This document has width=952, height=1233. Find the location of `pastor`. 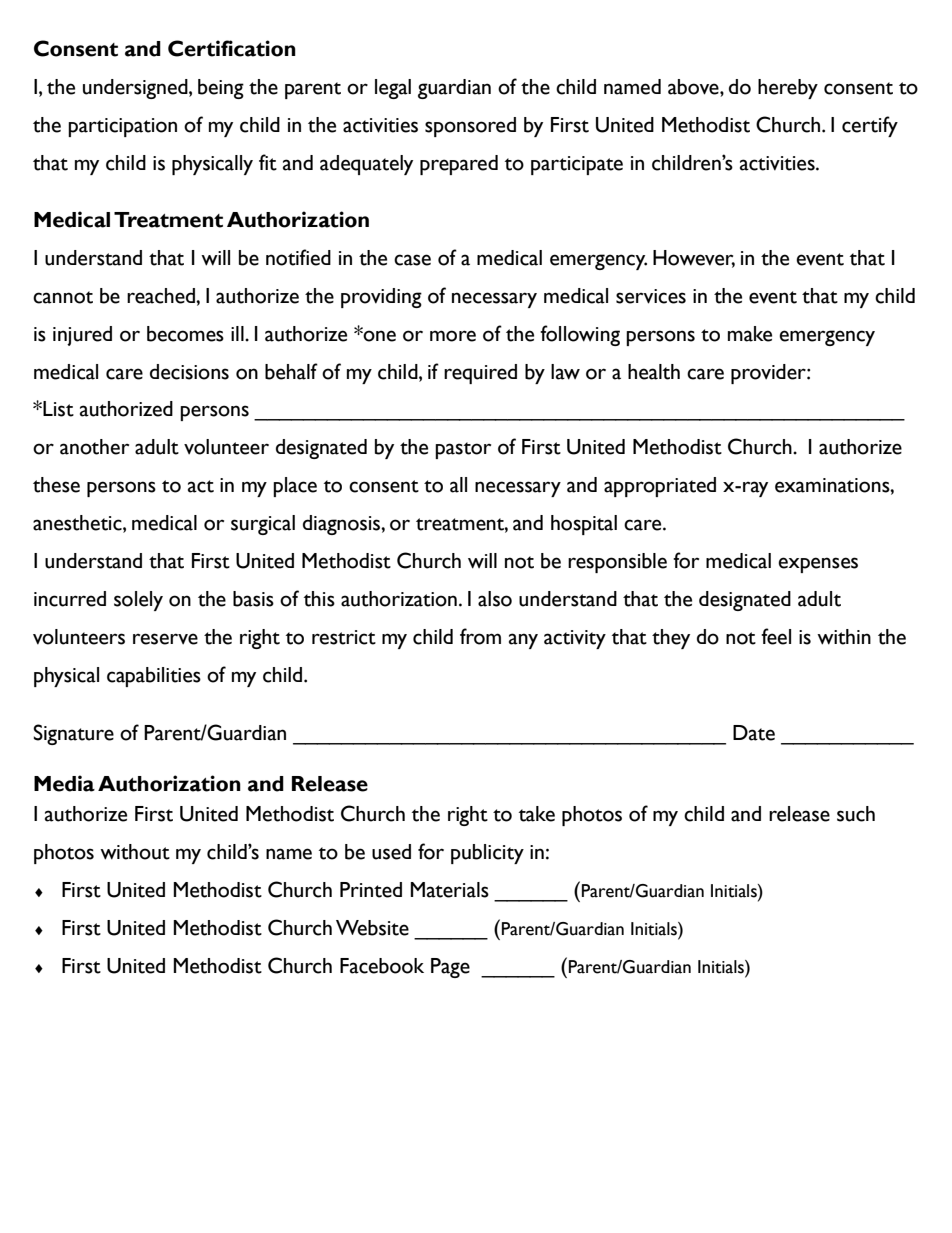

pastor is located at coordinates (463, 450).
